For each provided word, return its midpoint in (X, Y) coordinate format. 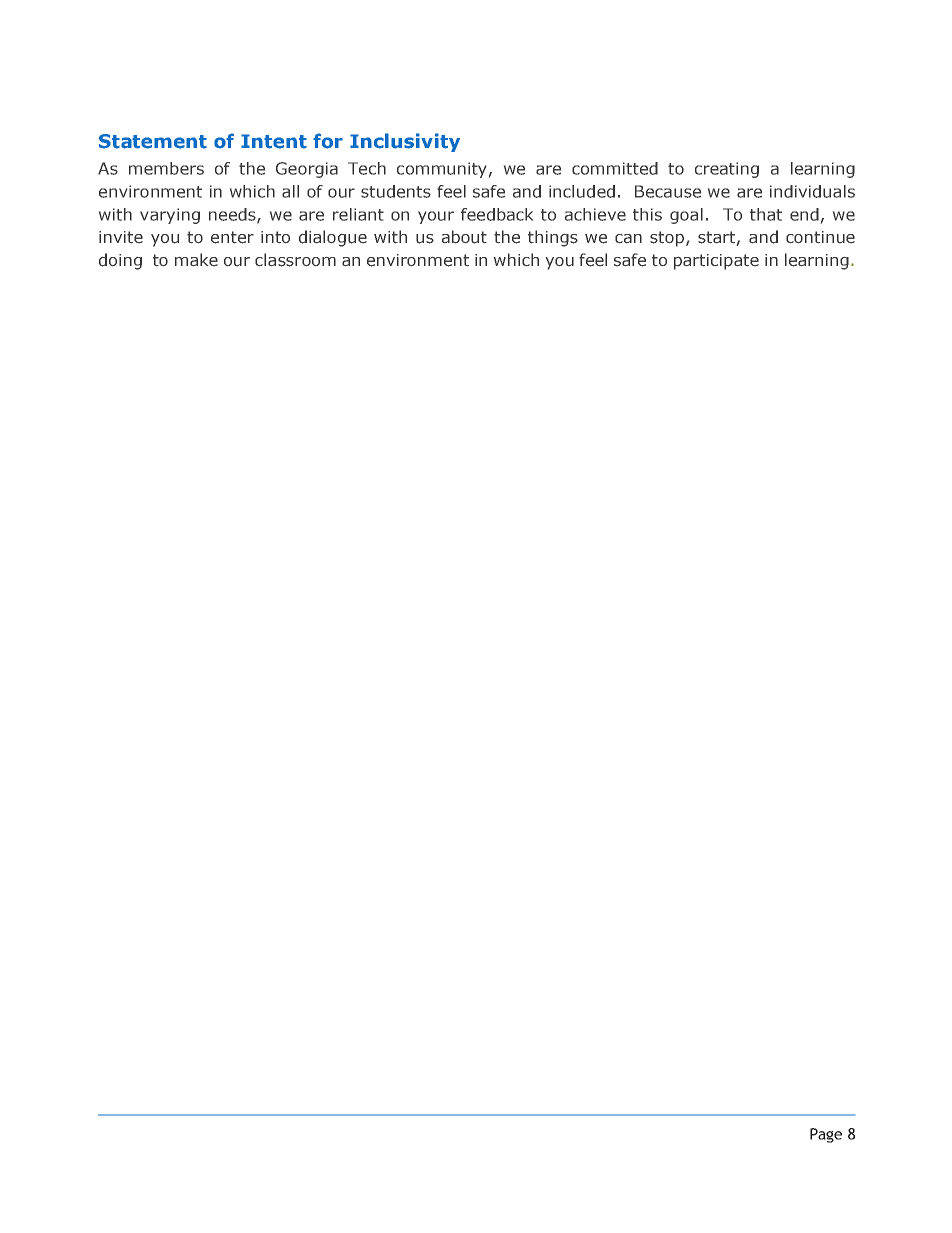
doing (120, 261)
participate (716, 262)
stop (668, 239)
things (553, 238)
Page (826, 1135)
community (441, 170)
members (166, 168)
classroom (295, 260)
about (464, 237)
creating (727, 170)
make (196, 259)
